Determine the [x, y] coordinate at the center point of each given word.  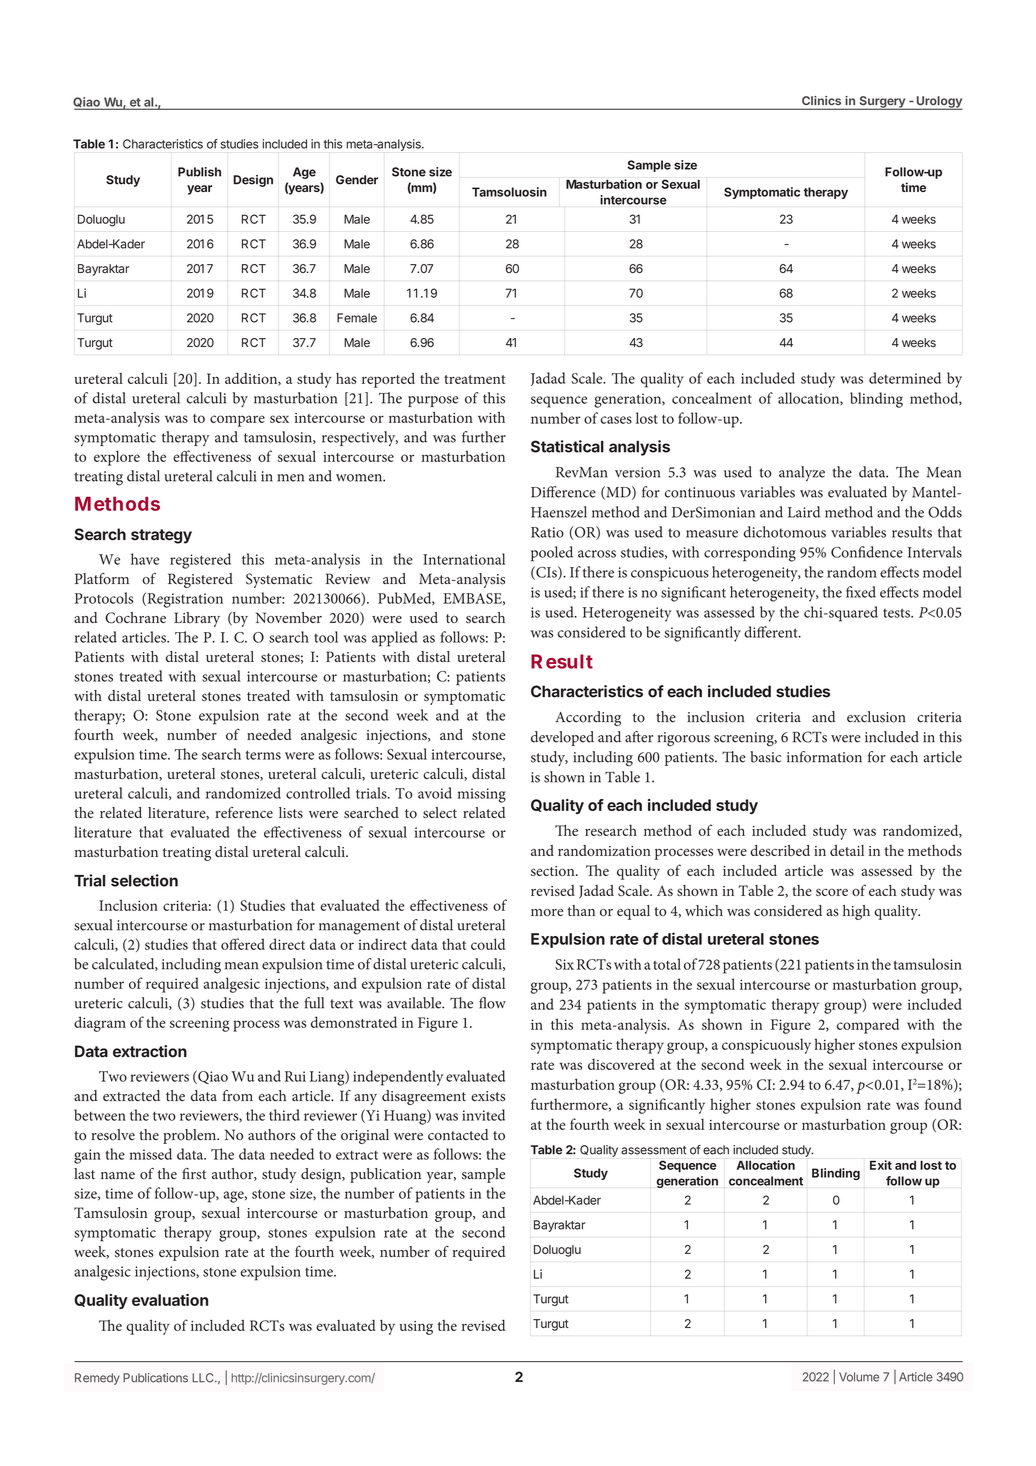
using [416, 1328]
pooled [552, 554]
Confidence [867, 552]
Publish [199, 172]
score [832, 892]
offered [243, 944]
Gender [357, 180]
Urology [938, 103]
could [488, 944]
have [145, 559]
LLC [204, 1378]
